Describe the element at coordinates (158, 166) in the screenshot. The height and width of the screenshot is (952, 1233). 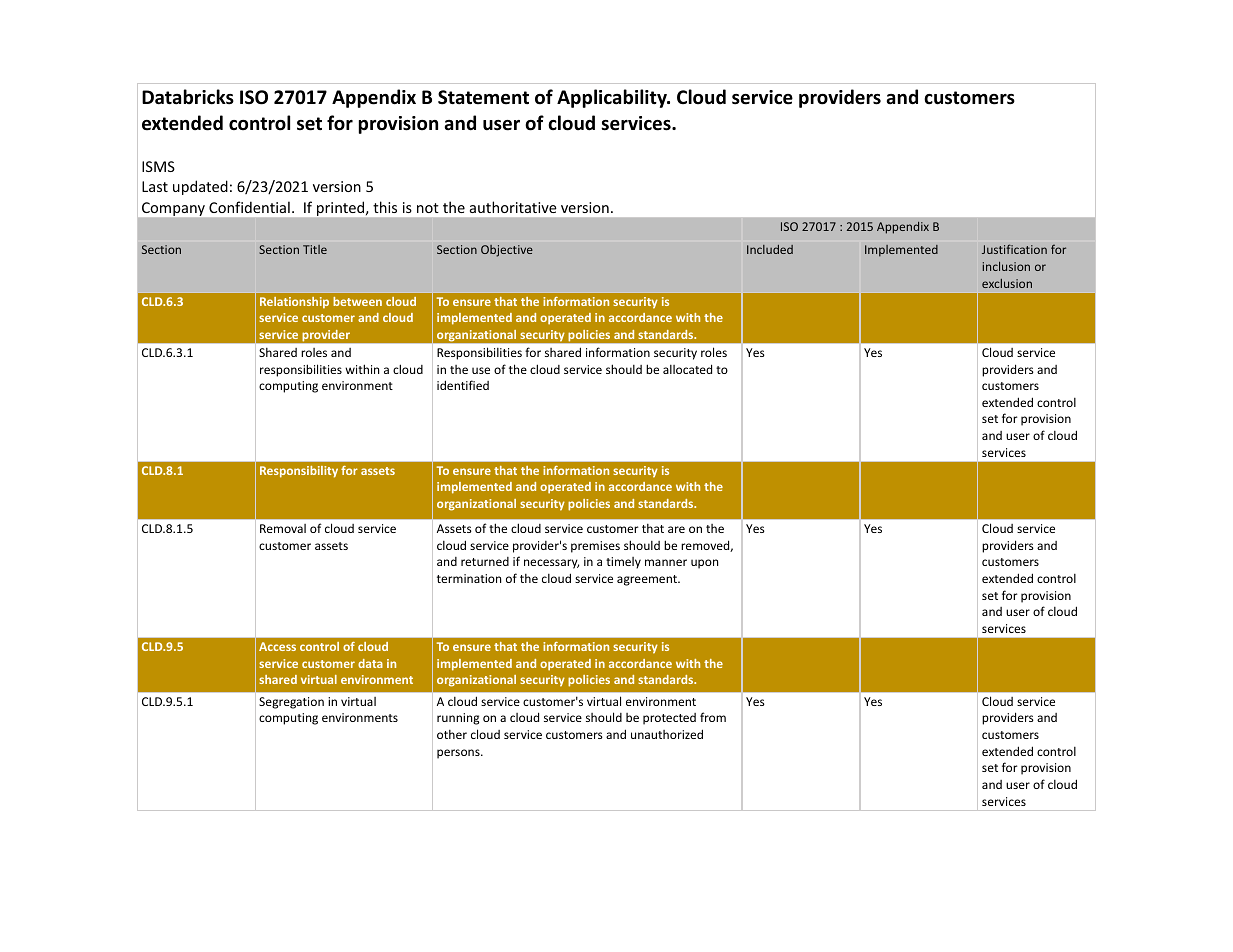
I see `ISMS` at that location.
